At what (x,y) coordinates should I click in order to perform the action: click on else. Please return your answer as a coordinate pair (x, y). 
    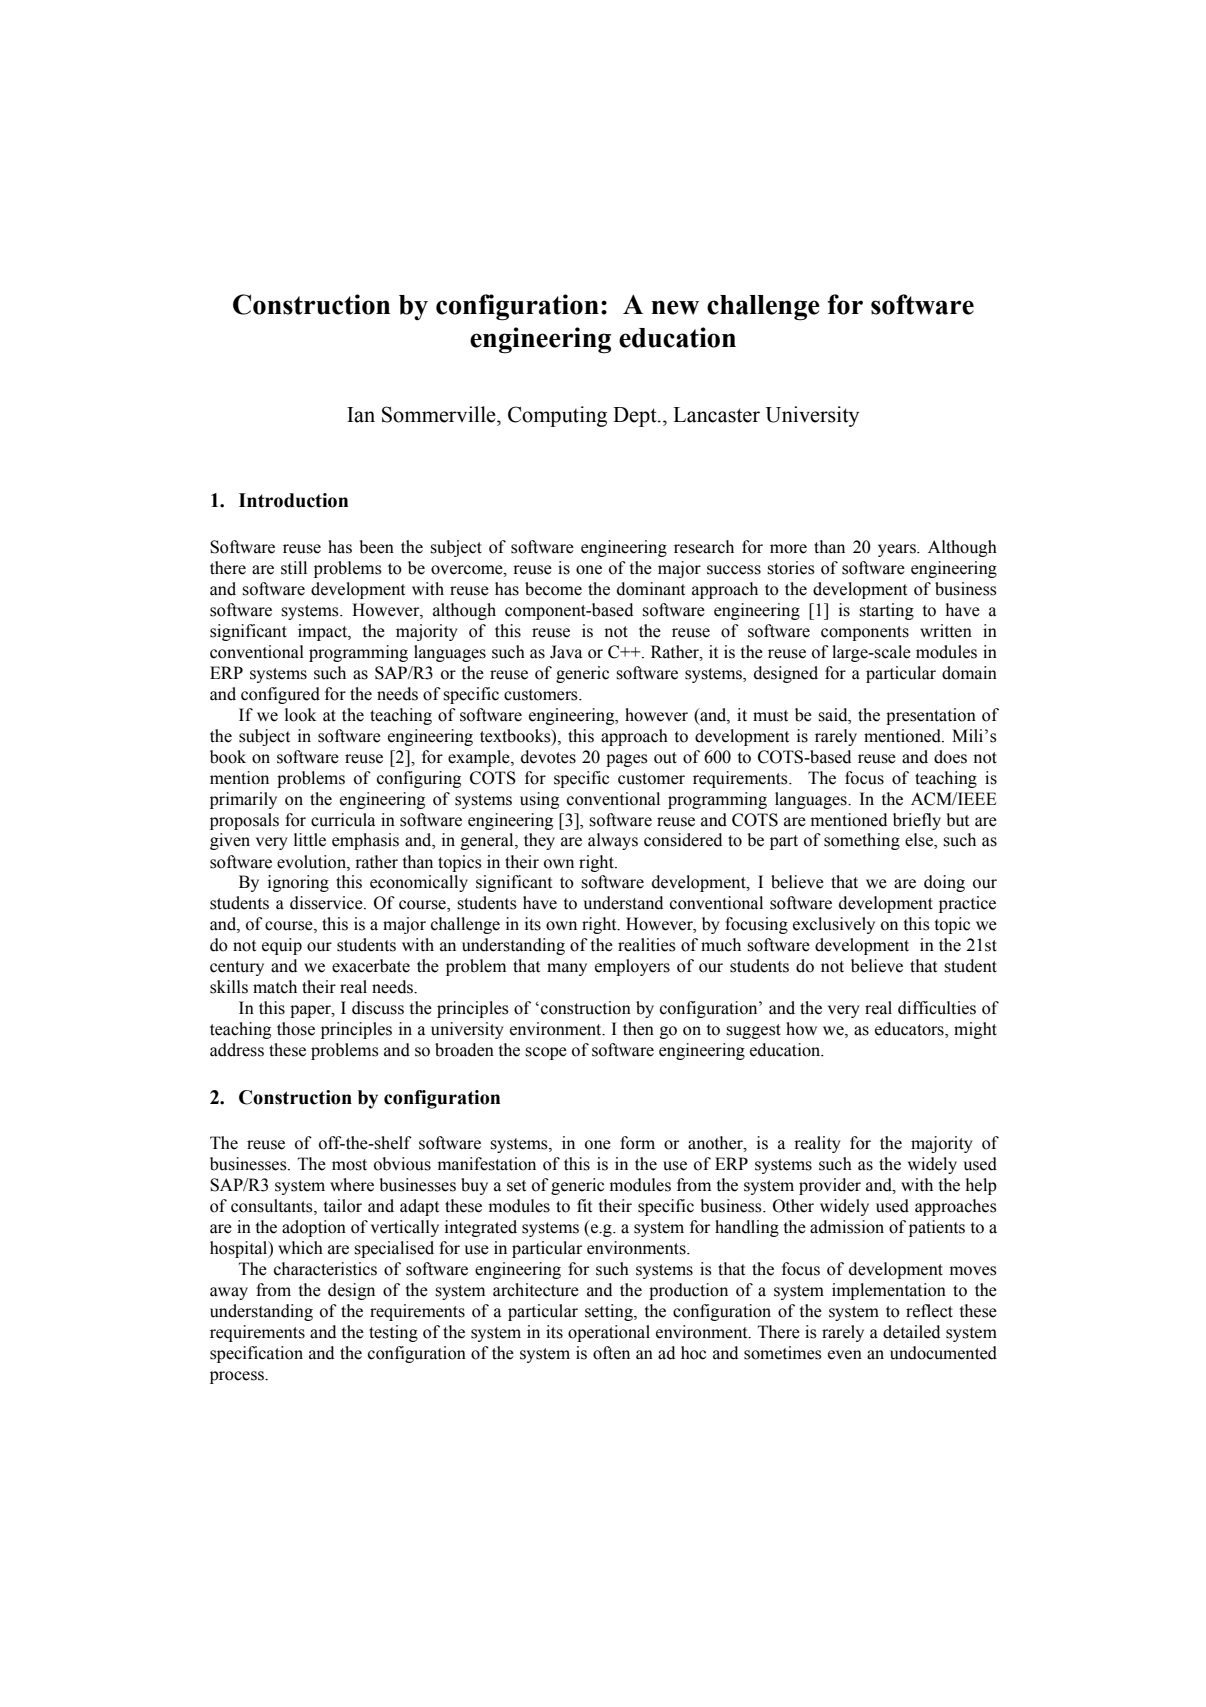
    Looking at the image, I should click on (920, 841).
